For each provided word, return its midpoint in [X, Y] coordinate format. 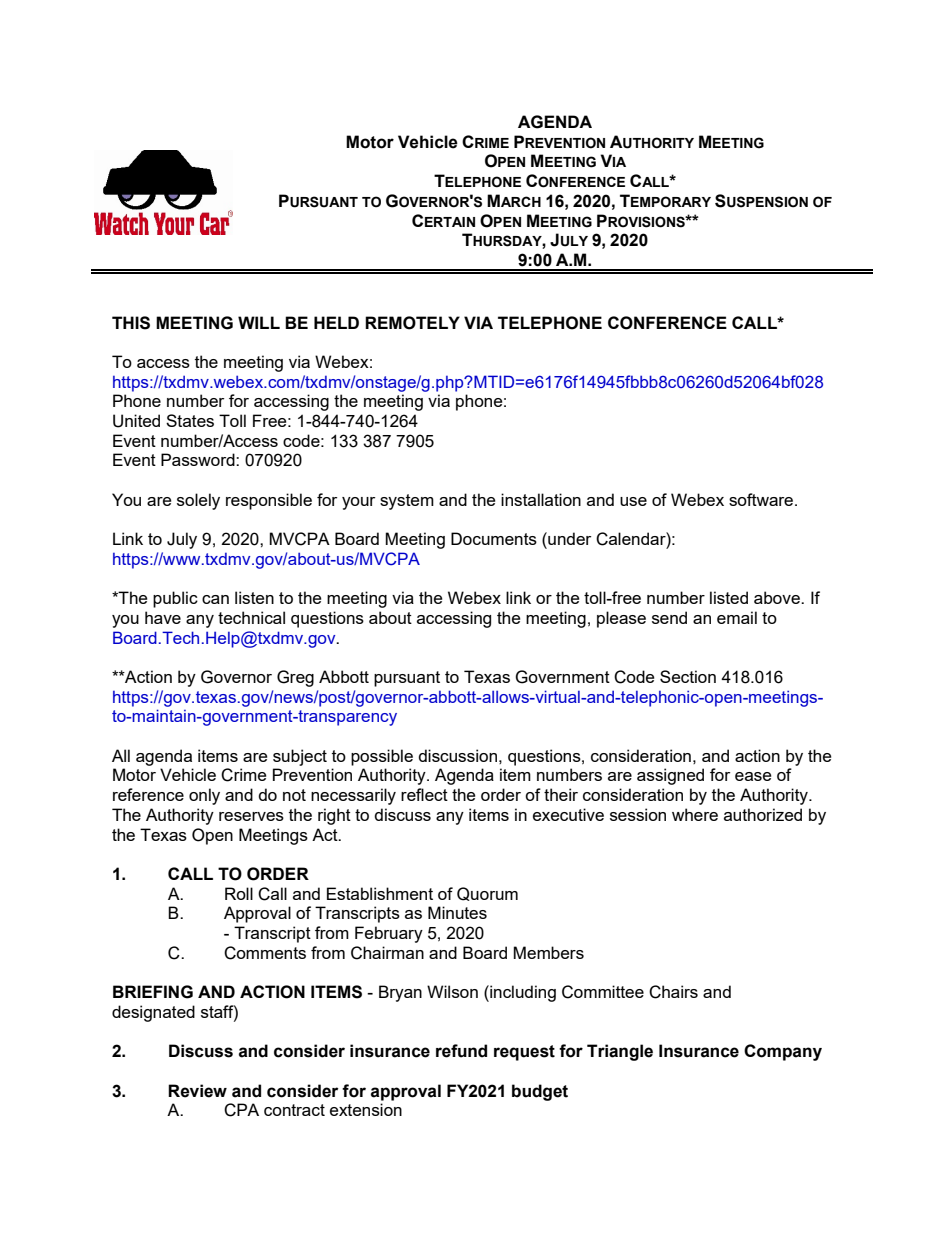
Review [197, 1091]
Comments [265, 953]
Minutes [457, 912]
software [762, 499]
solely [198, 501]
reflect [424, 794]
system [407, 502]
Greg [295, 678]
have [163, 617]
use [633, 501]
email [737, 617]
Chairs [673, 992]
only [204, 796]
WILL [259, 322]
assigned [670, 776]
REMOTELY [412, 323]
